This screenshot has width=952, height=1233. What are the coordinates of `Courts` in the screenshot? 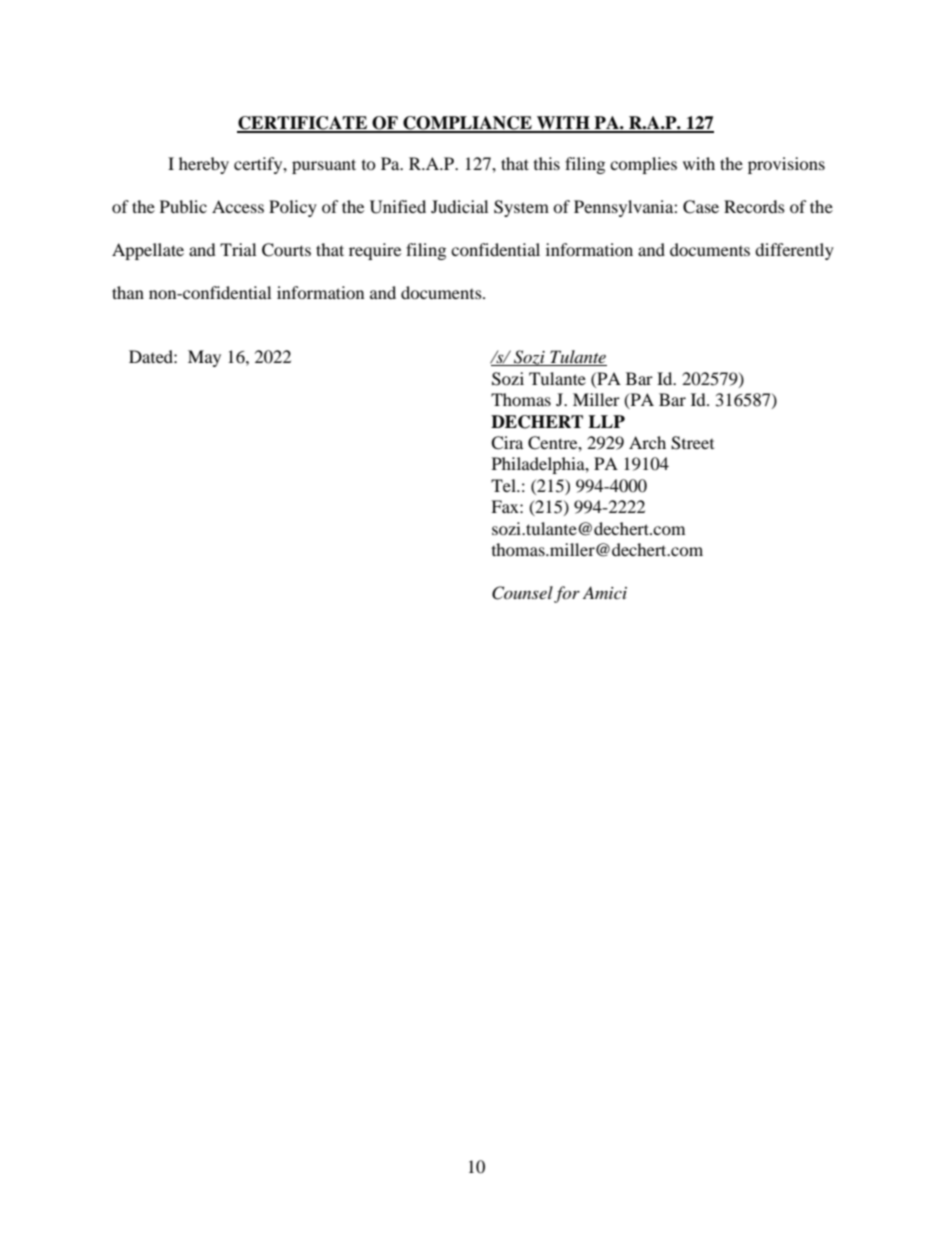 It's located at (286, 250).
